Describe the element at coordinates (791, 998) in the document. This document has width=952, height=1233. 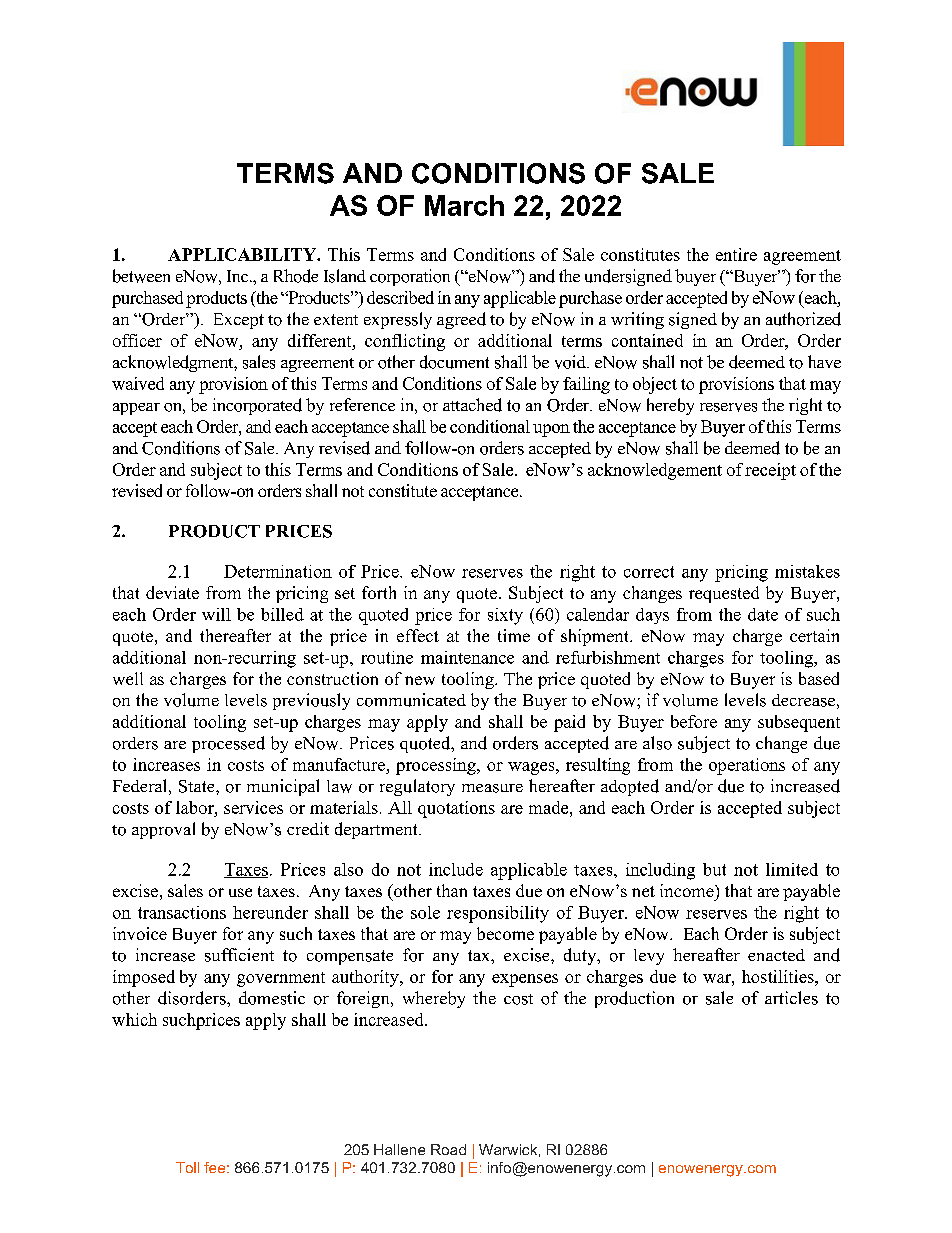
I see `articles` at that location.
